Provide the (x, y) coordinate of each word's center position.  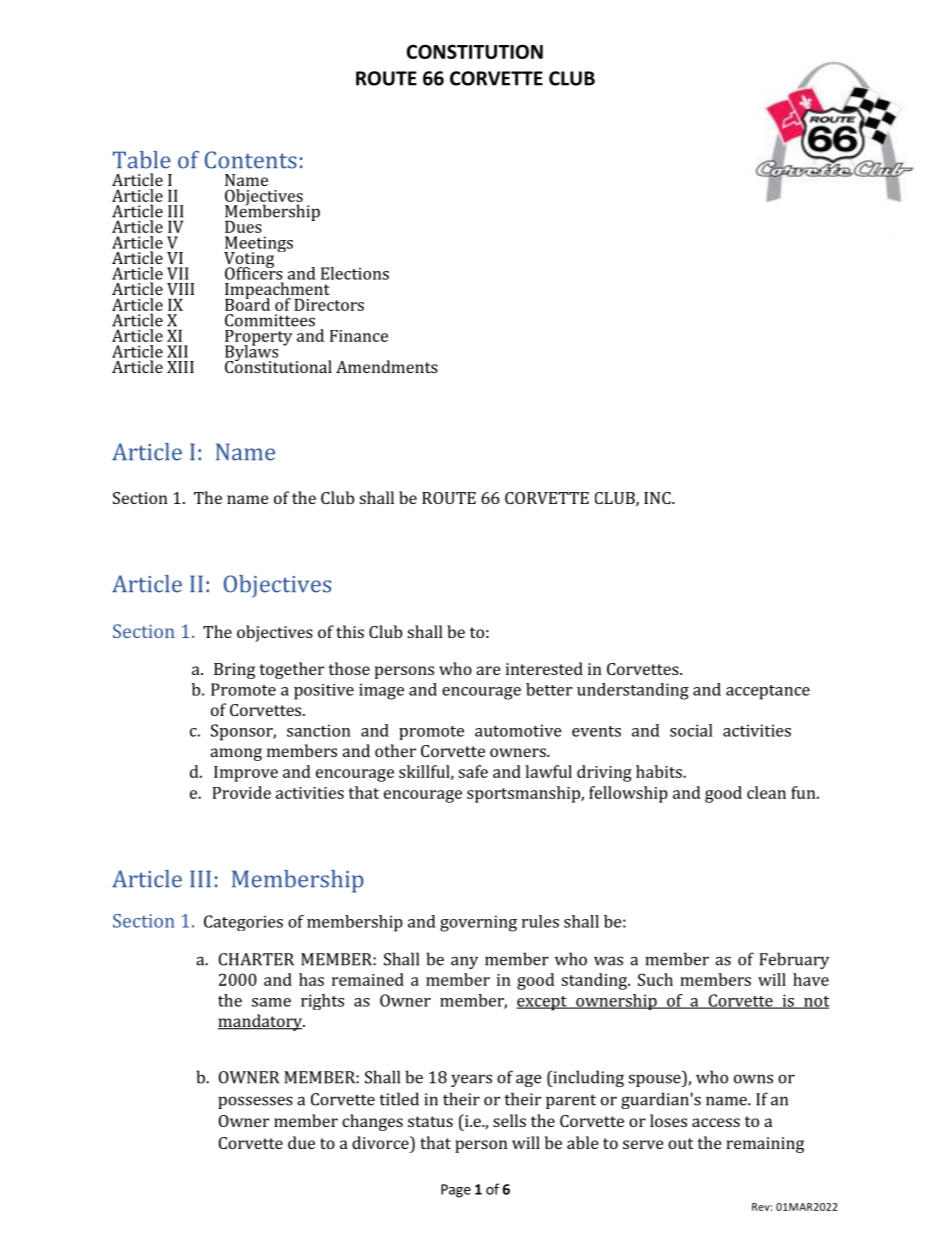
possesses (255, 1102)
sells (509, 1120)
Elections (355, 273)
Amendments (387, 366)
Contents (251, 160)
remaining (765, 1145)
